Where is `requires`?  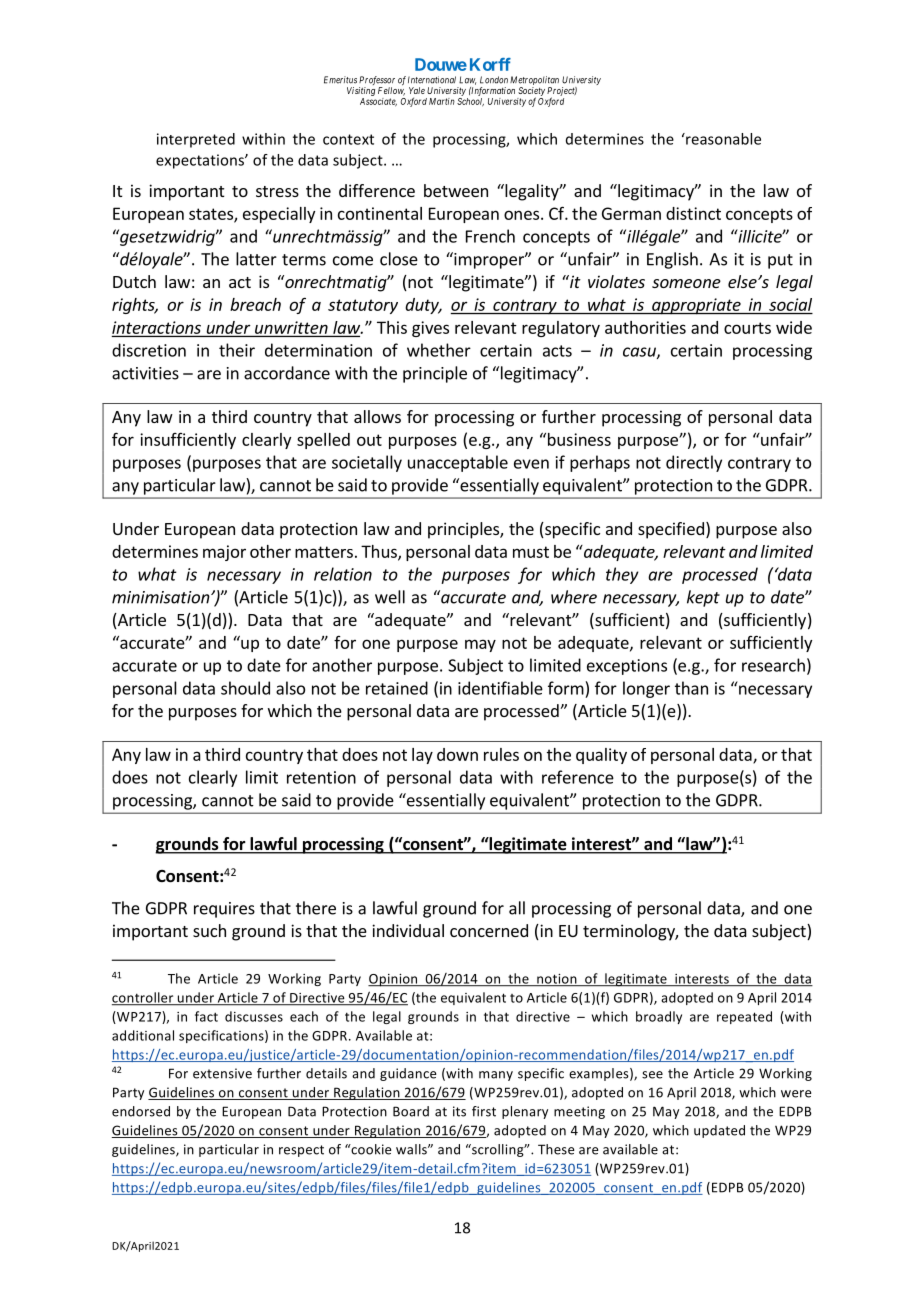
requires is located at coordinates (224, 910).
